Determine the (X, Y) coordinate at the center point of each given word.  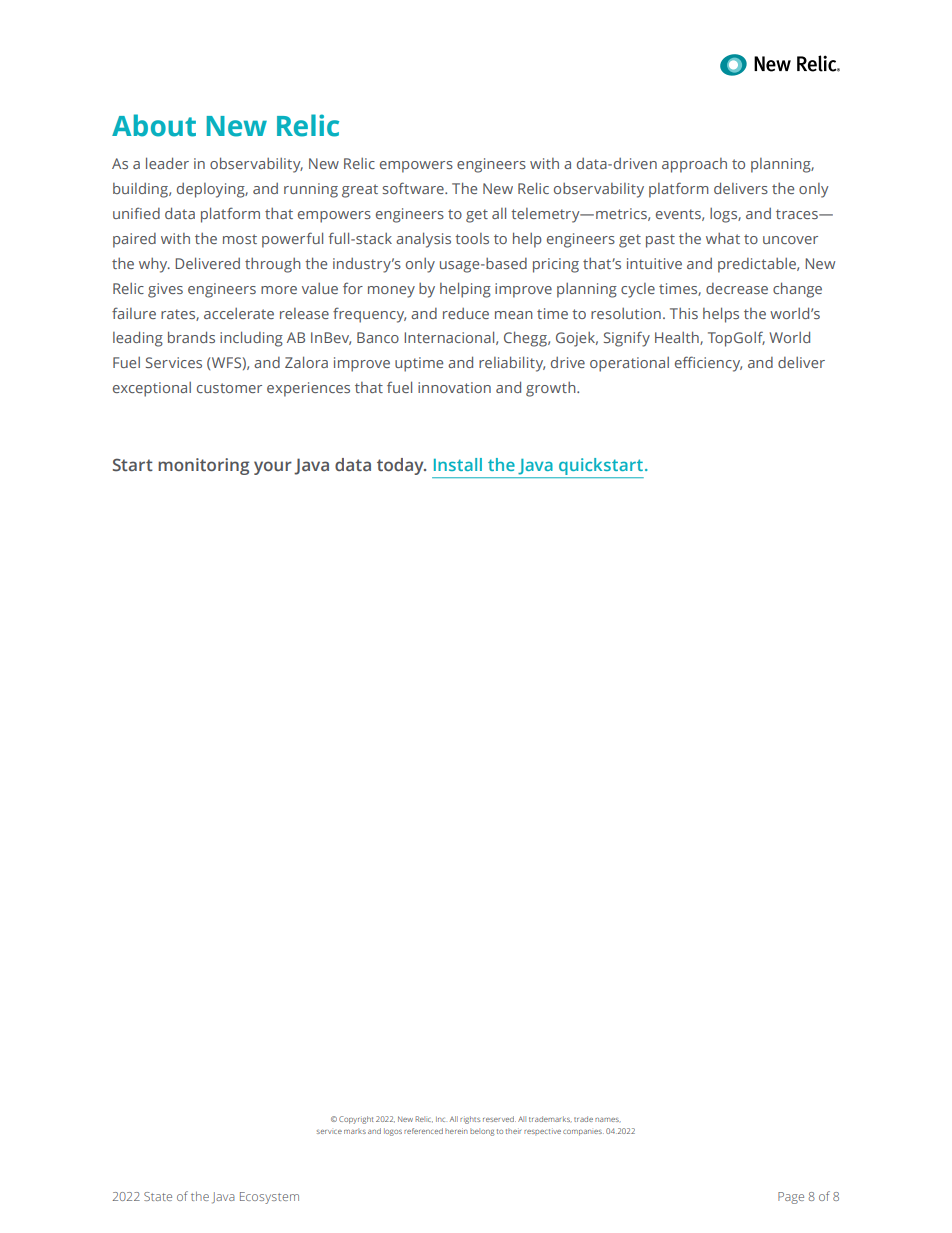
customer (229, 388)
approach (694, 165)
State (158, 1196)
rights (470, 1120)
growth (552, 389)
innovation (454, 387)
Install (458, 464)
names (608, 1119)
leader (167, 163)
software (414, 188)
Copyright (356, 1120)
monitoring (203, 466)
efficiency (708, 364)
